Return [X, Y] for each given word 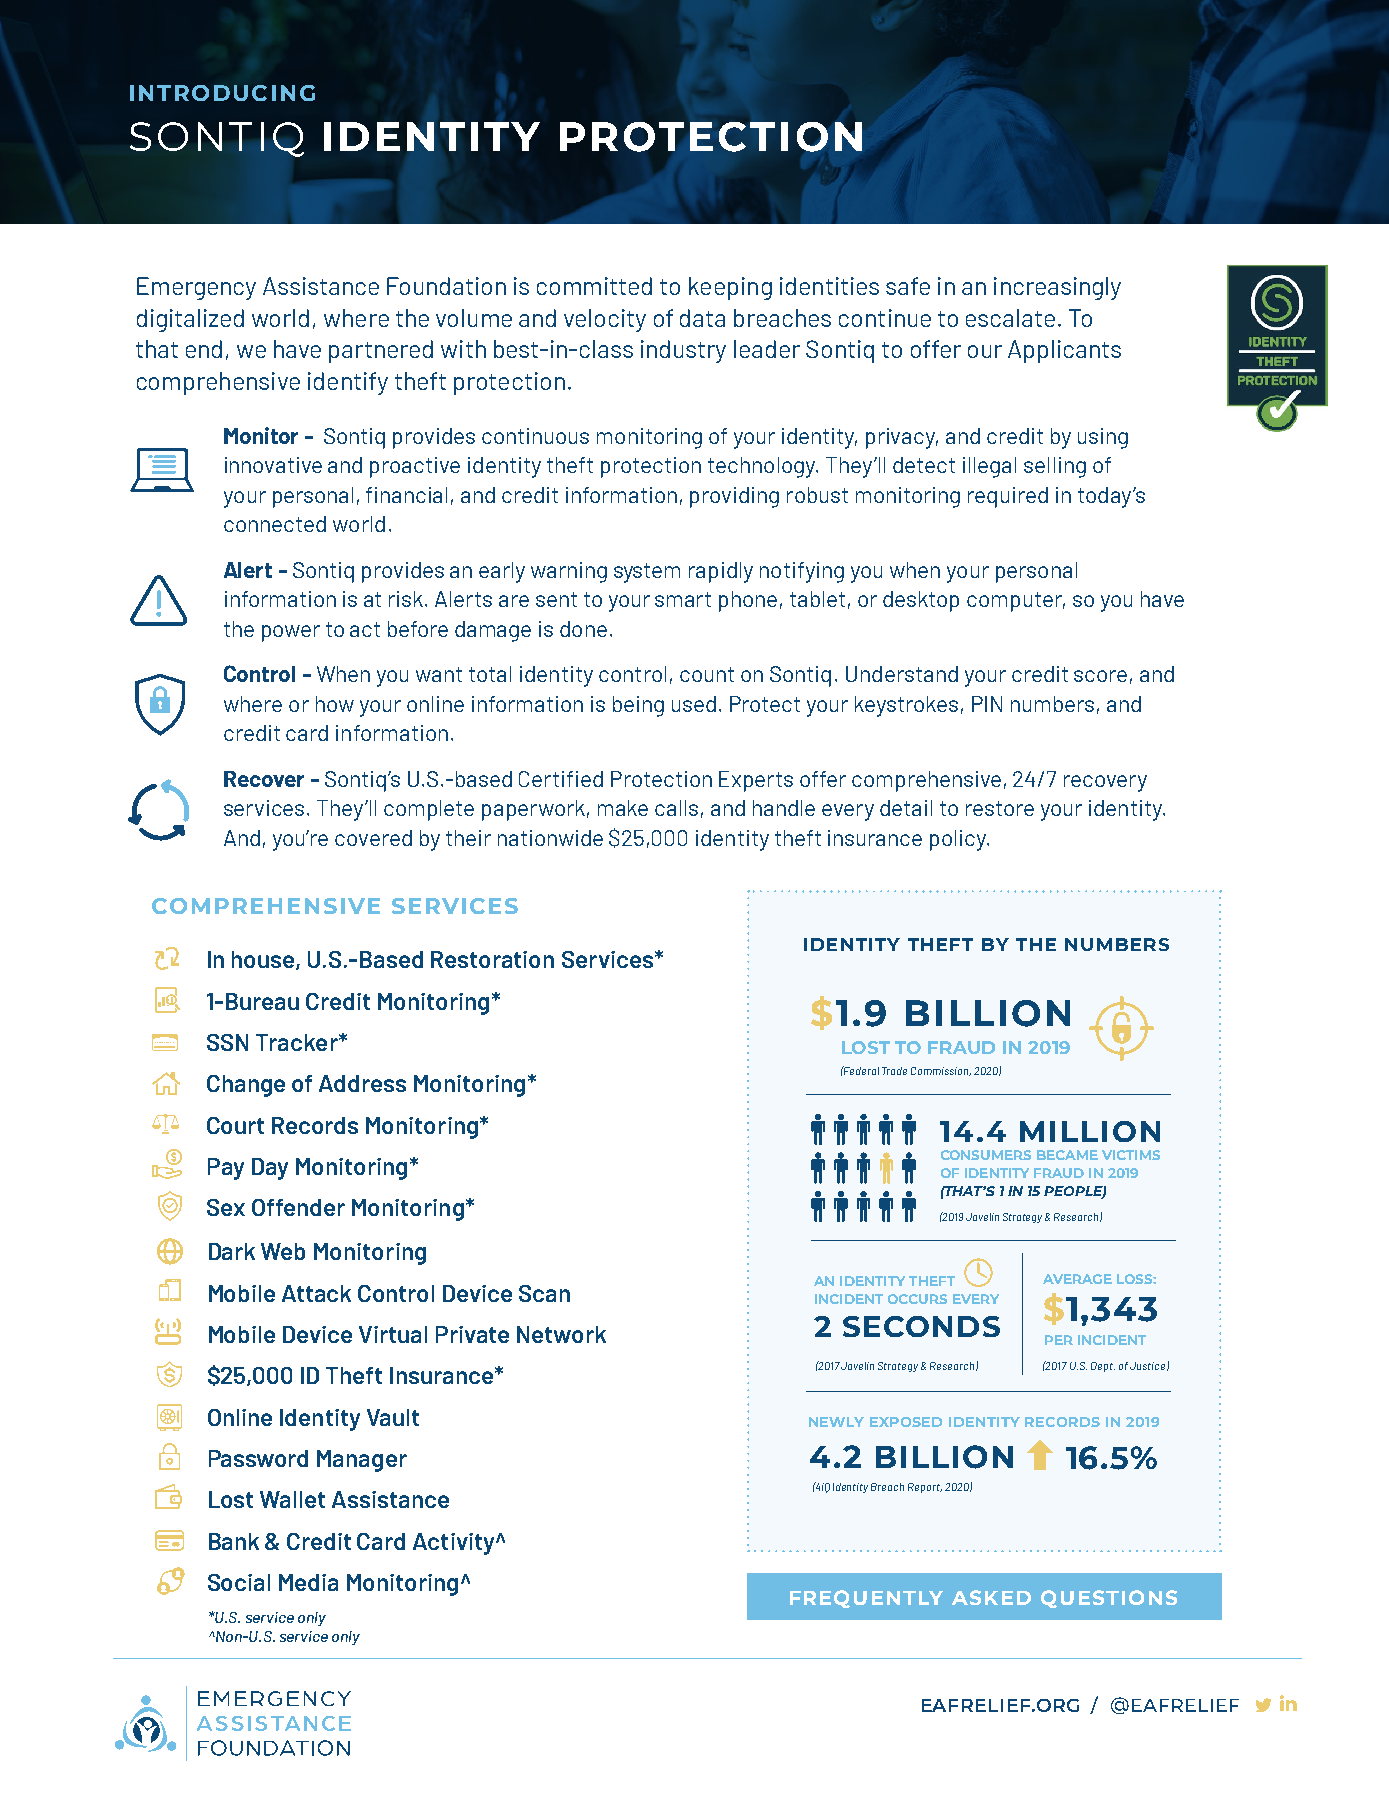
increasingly [1057, 288]
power [291, 633]
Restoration [492, 959]
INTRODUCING [222, 93]
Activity [455, 1544]
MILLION [1090, 1131]
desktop [921, 601]
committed [594, 286]
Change [246, 1086]
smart [683, 599]
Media [308, 1582]
